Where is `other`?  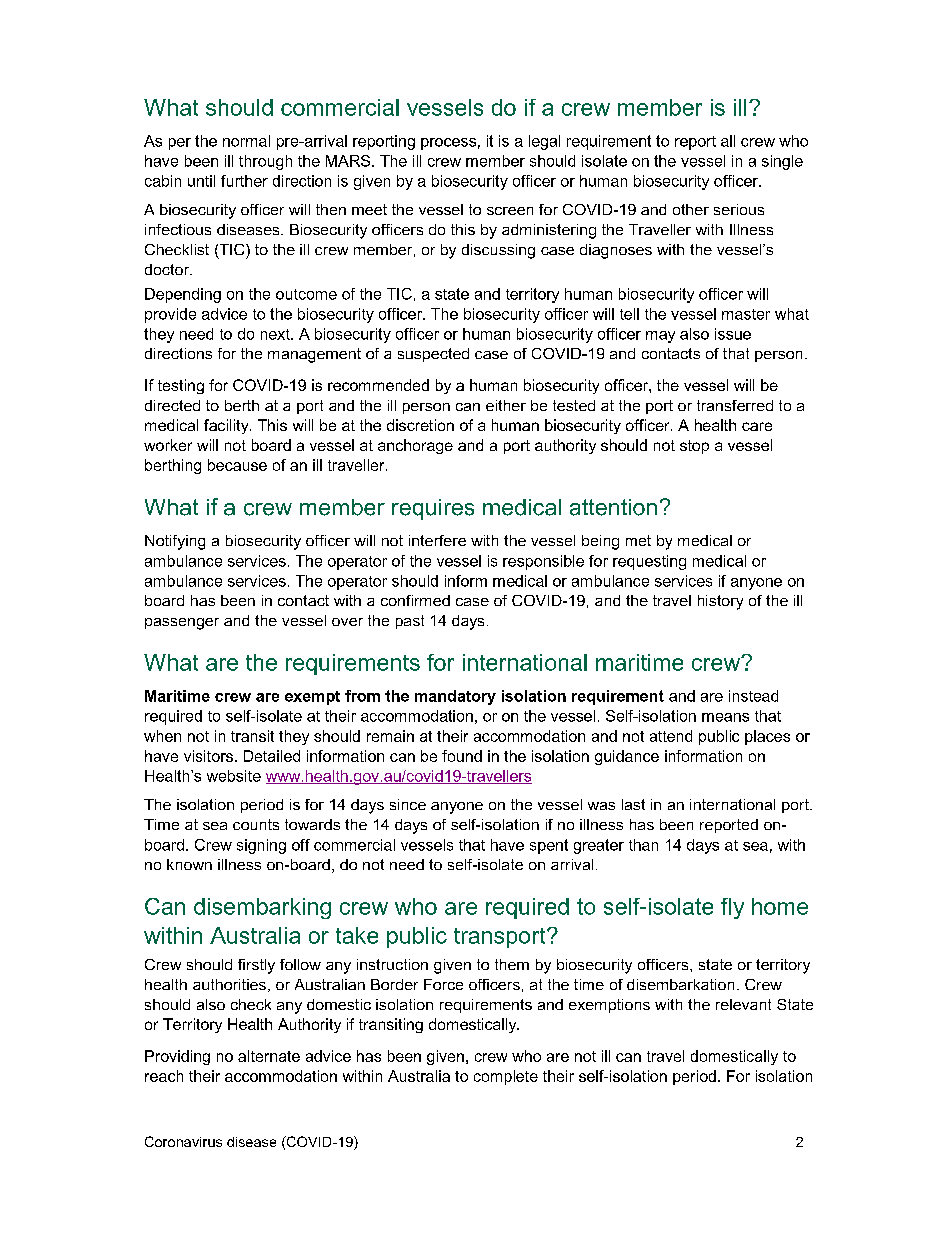 other is located at coordinates (691, 209).
